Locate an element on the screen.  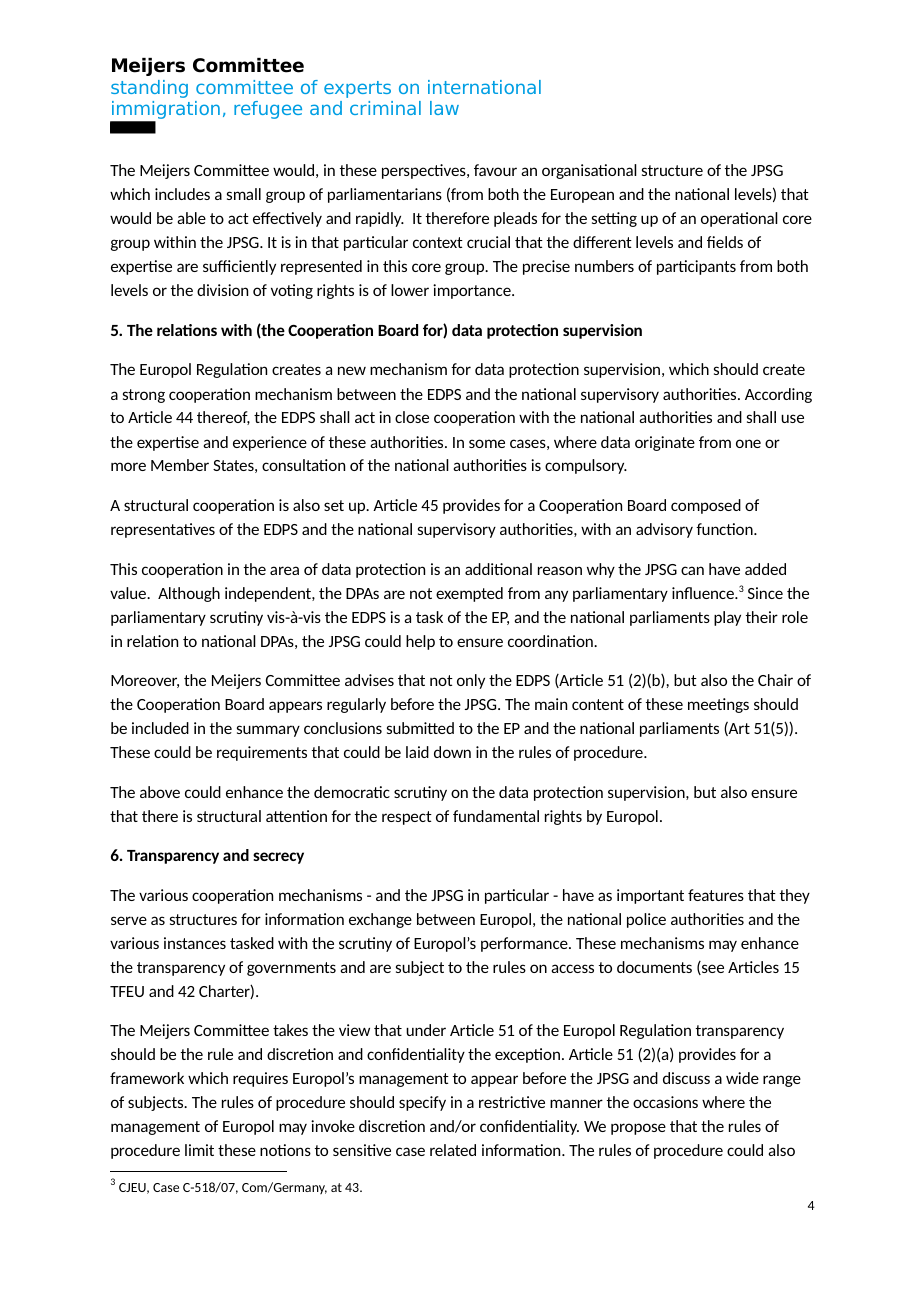
meetings is located at coordinates (718, 705).
